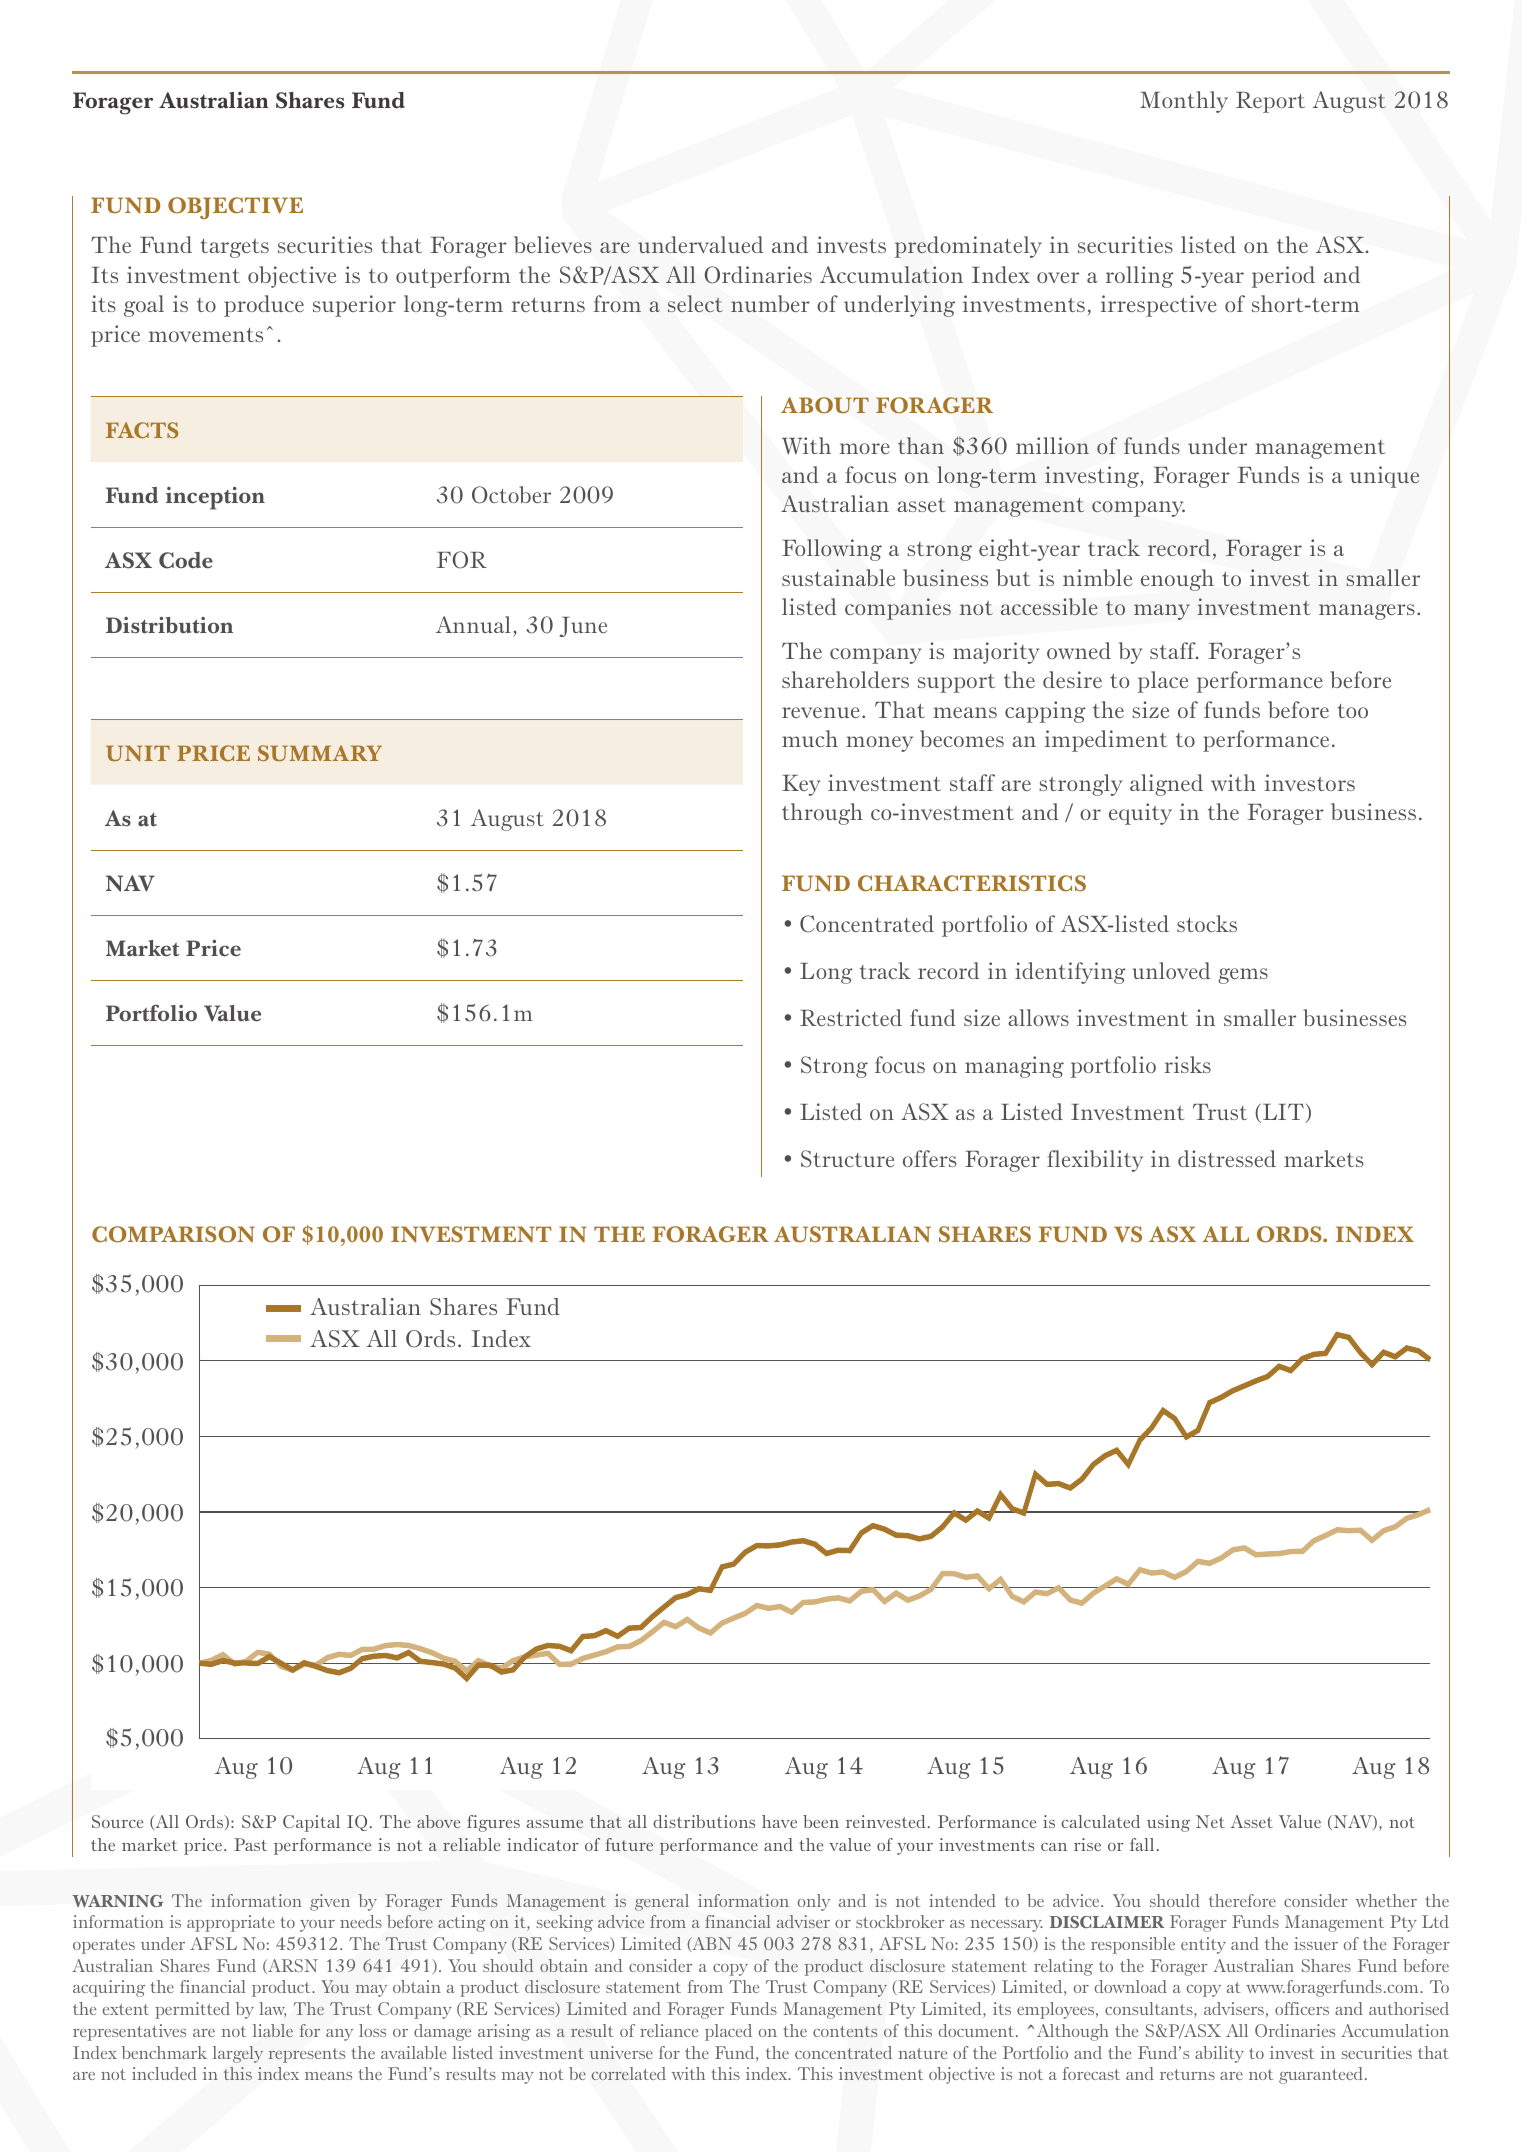  I want to click on COMPARISON, so click(173, 1234).
